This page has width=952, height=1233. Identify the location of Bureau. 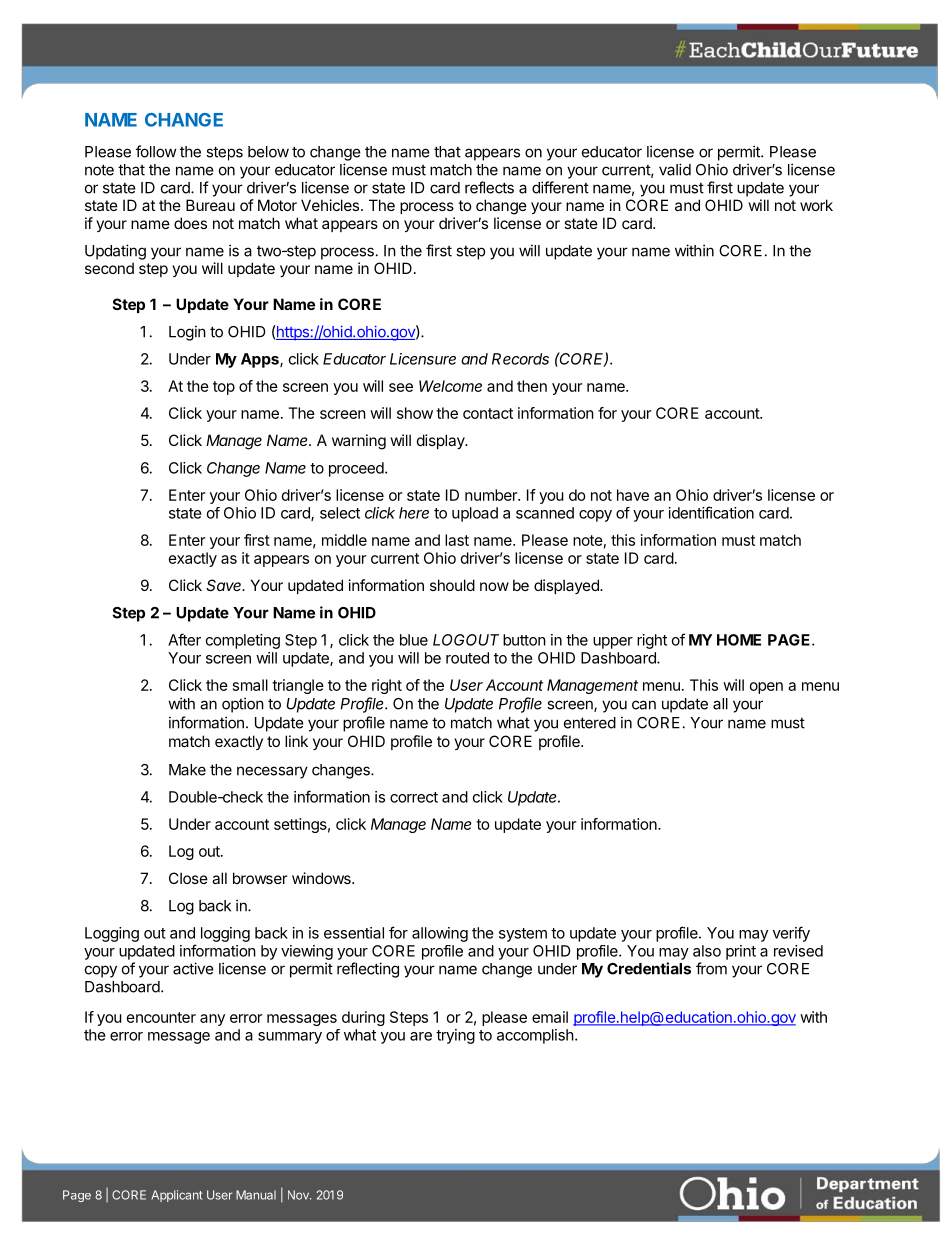
(210, 205).
